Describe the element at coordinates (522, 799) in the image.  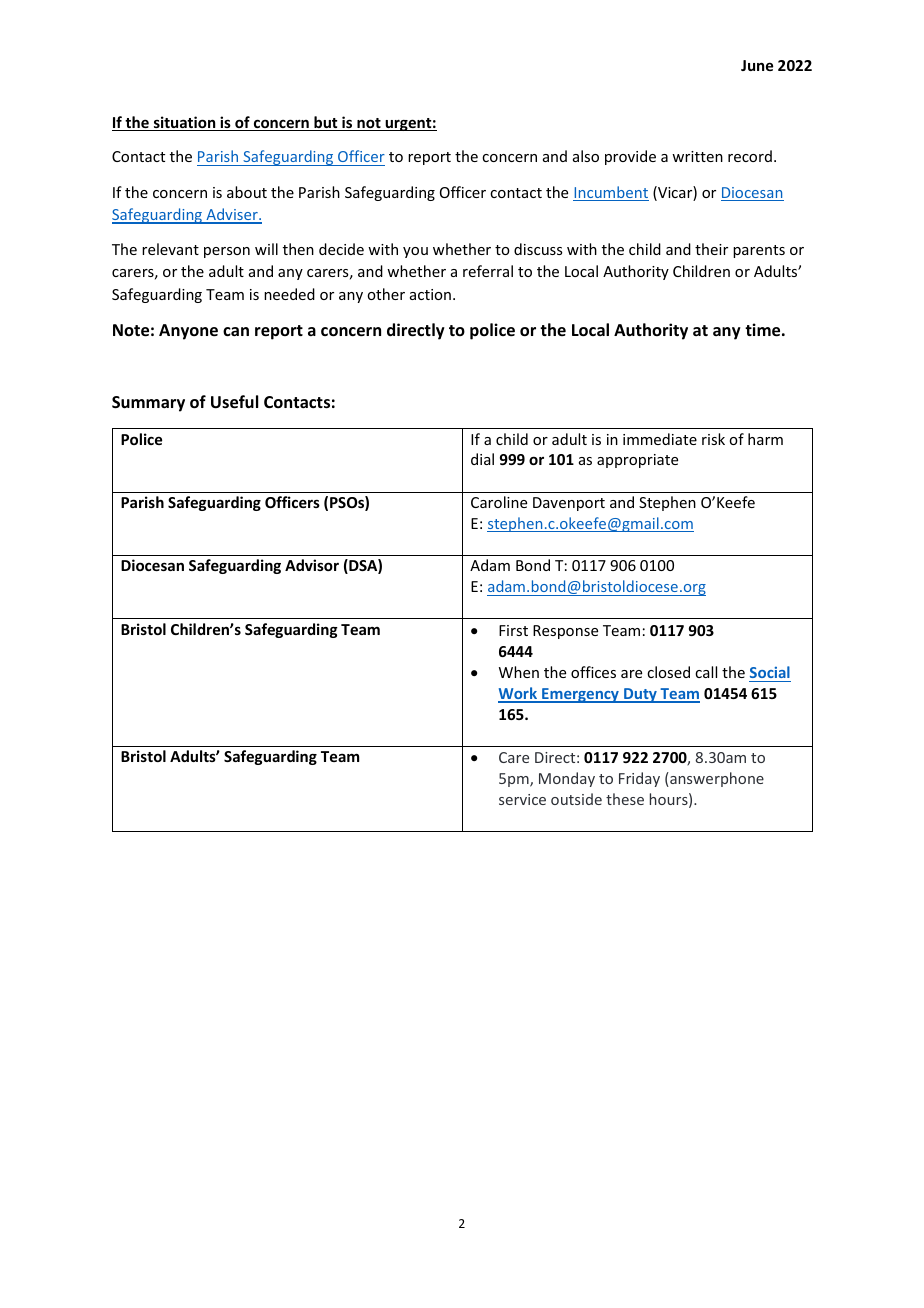
I see `service` at that location.
